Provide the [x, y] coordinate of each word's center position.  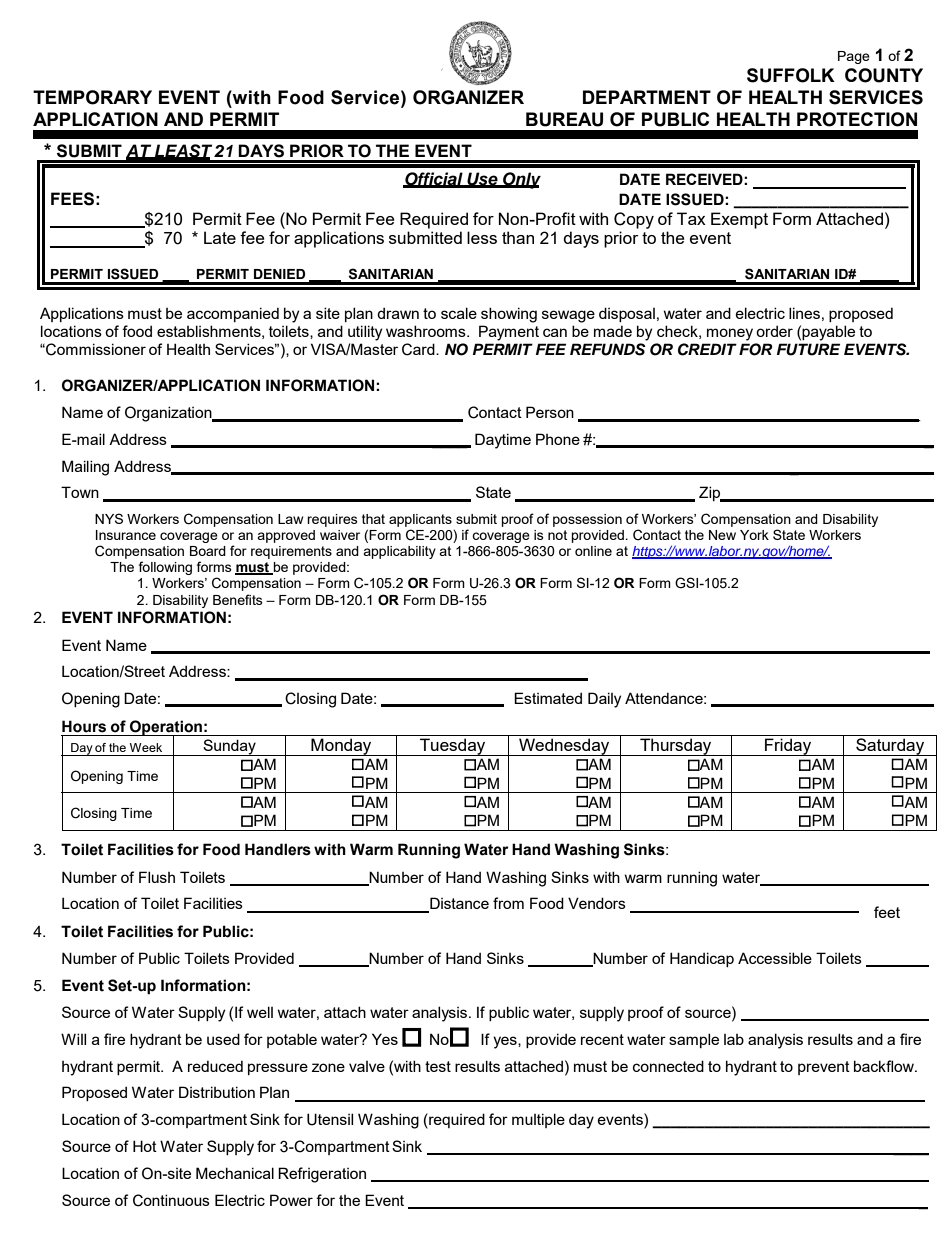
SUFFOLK [791, 75]
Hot [145, 1146]
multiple [538, 1120]
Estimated [548, 698]
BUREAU [564, 119]
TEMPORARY [92, 97]
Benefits [238, 599]
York [754, 535]
